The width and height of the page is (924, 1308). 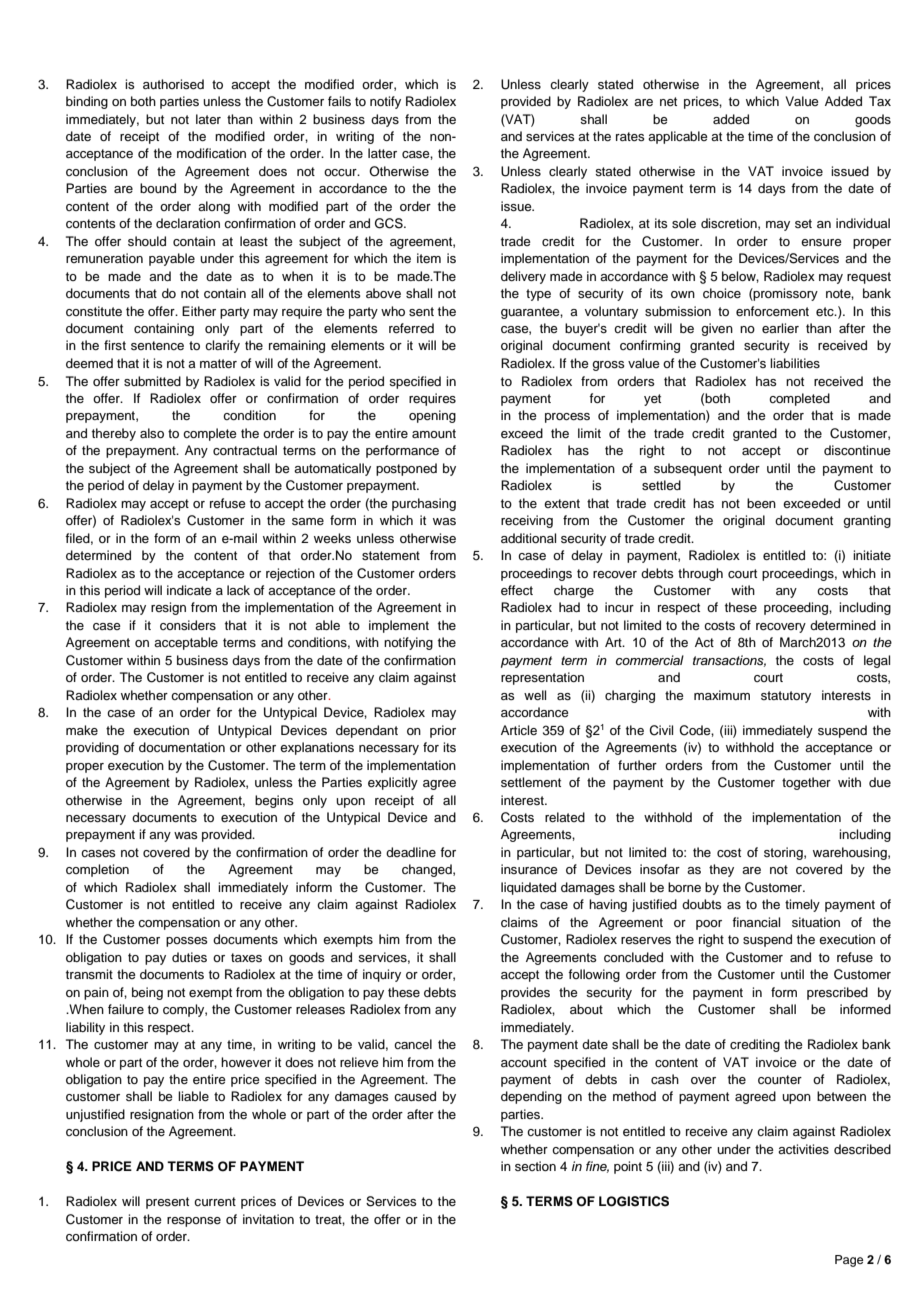 I want to click on considers, so click(x=188, y=625).
